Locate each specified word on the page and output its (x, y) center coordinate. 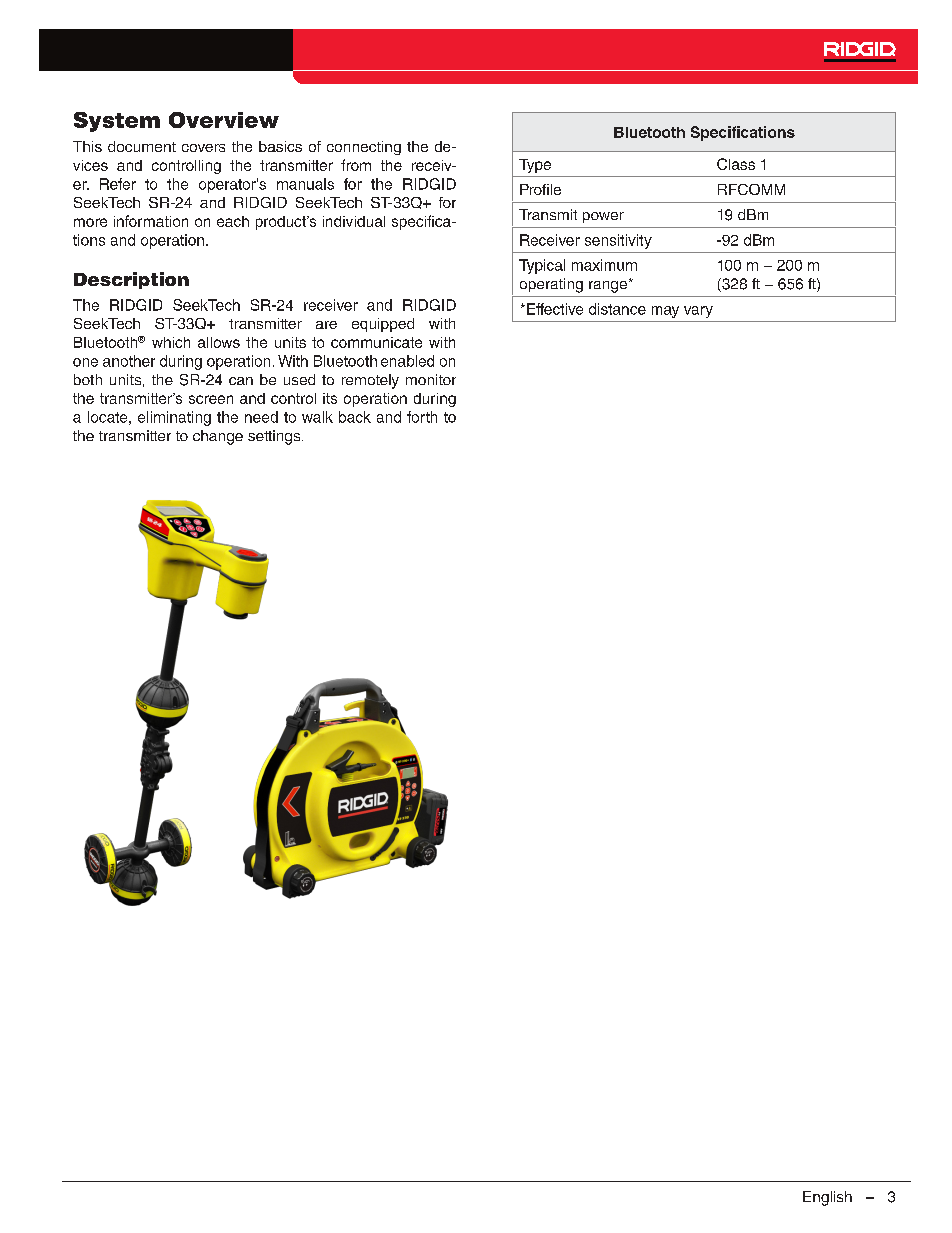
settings (275, 437)
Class (736, 164)
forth (422, 417)
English (827, 1198)
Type (535, 166)
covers (203, 148)
